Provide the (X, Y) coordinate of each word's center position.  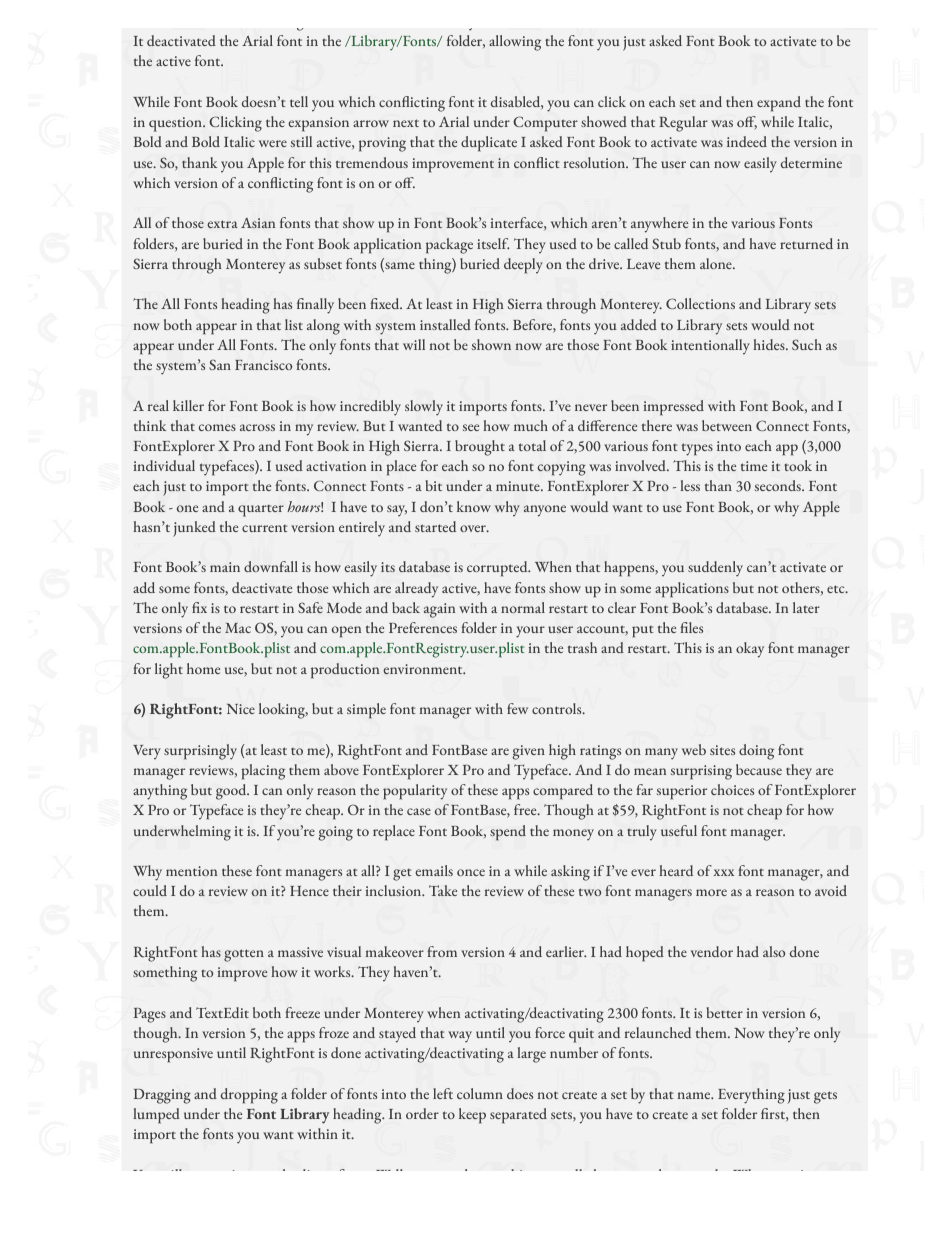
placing (263, 772)
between (727, 425)
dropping (249, 1096)
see (471, 427)
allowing (515, 43)
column (480, 1093)
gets (825, 1097)
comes (217, 427)
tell (299, 101)
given (528, 752)
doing (756, 752)
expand (779, 104)
